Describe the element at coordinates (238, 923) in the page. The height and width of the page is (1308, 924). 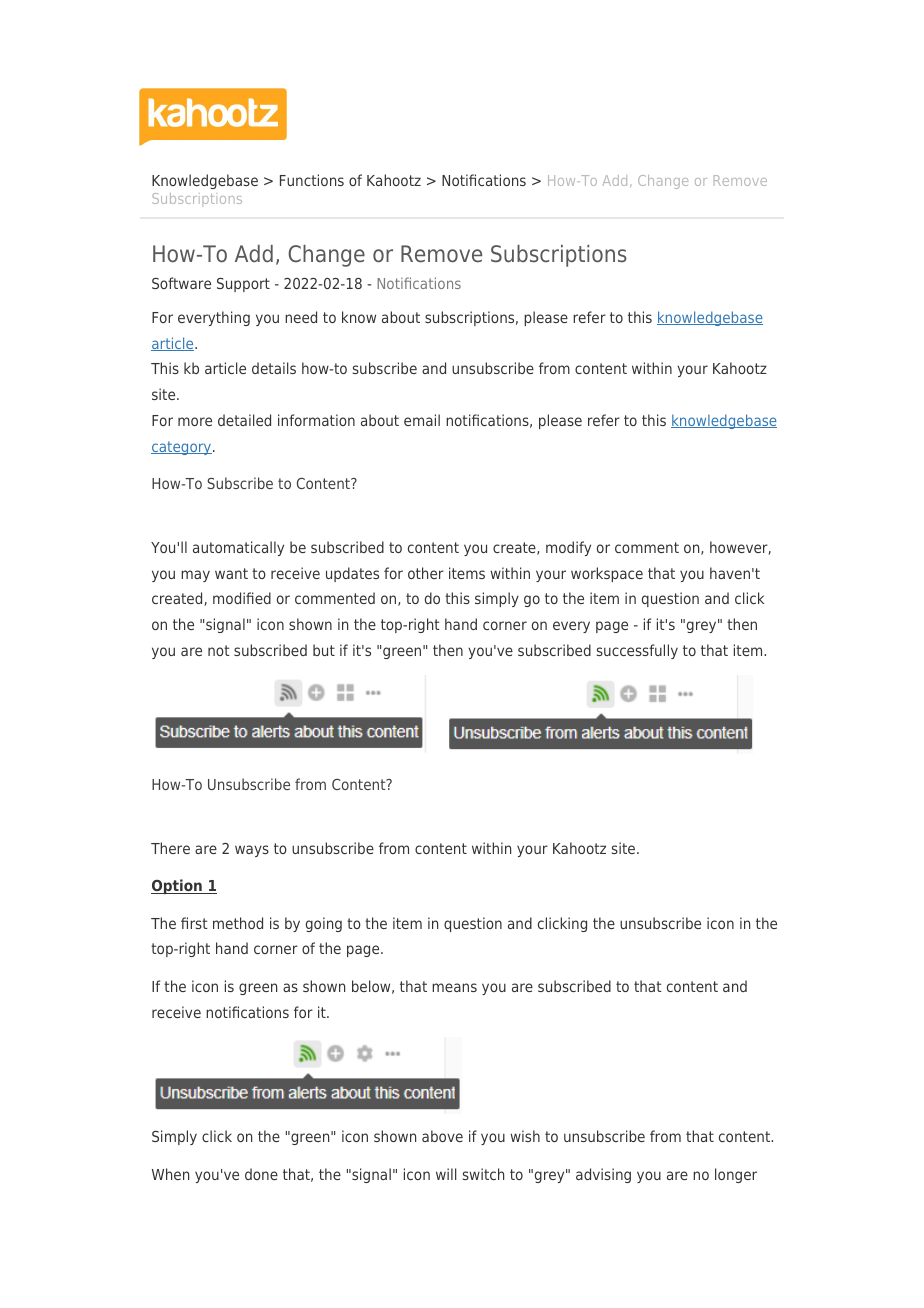
I see `method` at that location.
